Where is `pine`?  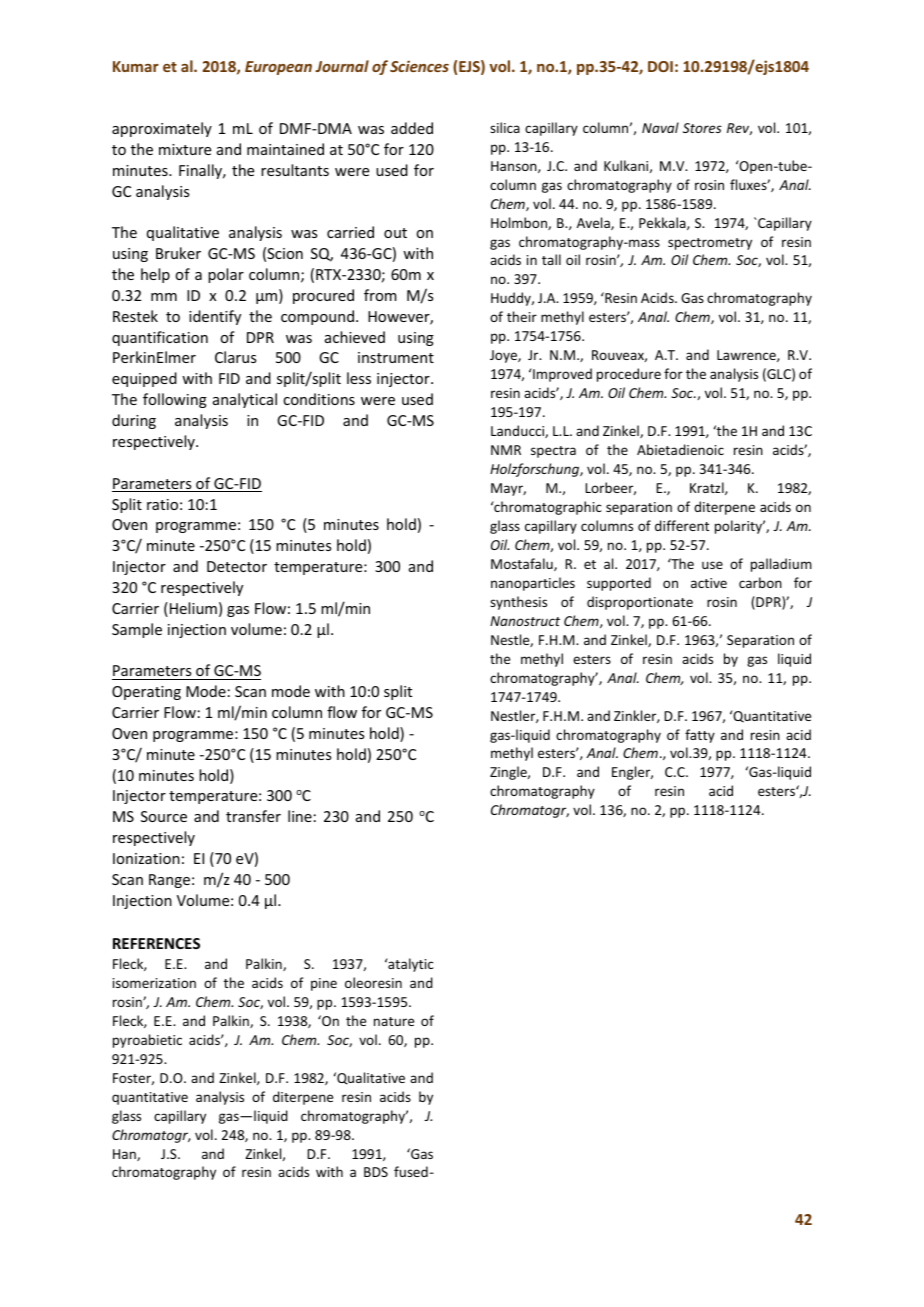 pine is located at coordinates (324, 984).
